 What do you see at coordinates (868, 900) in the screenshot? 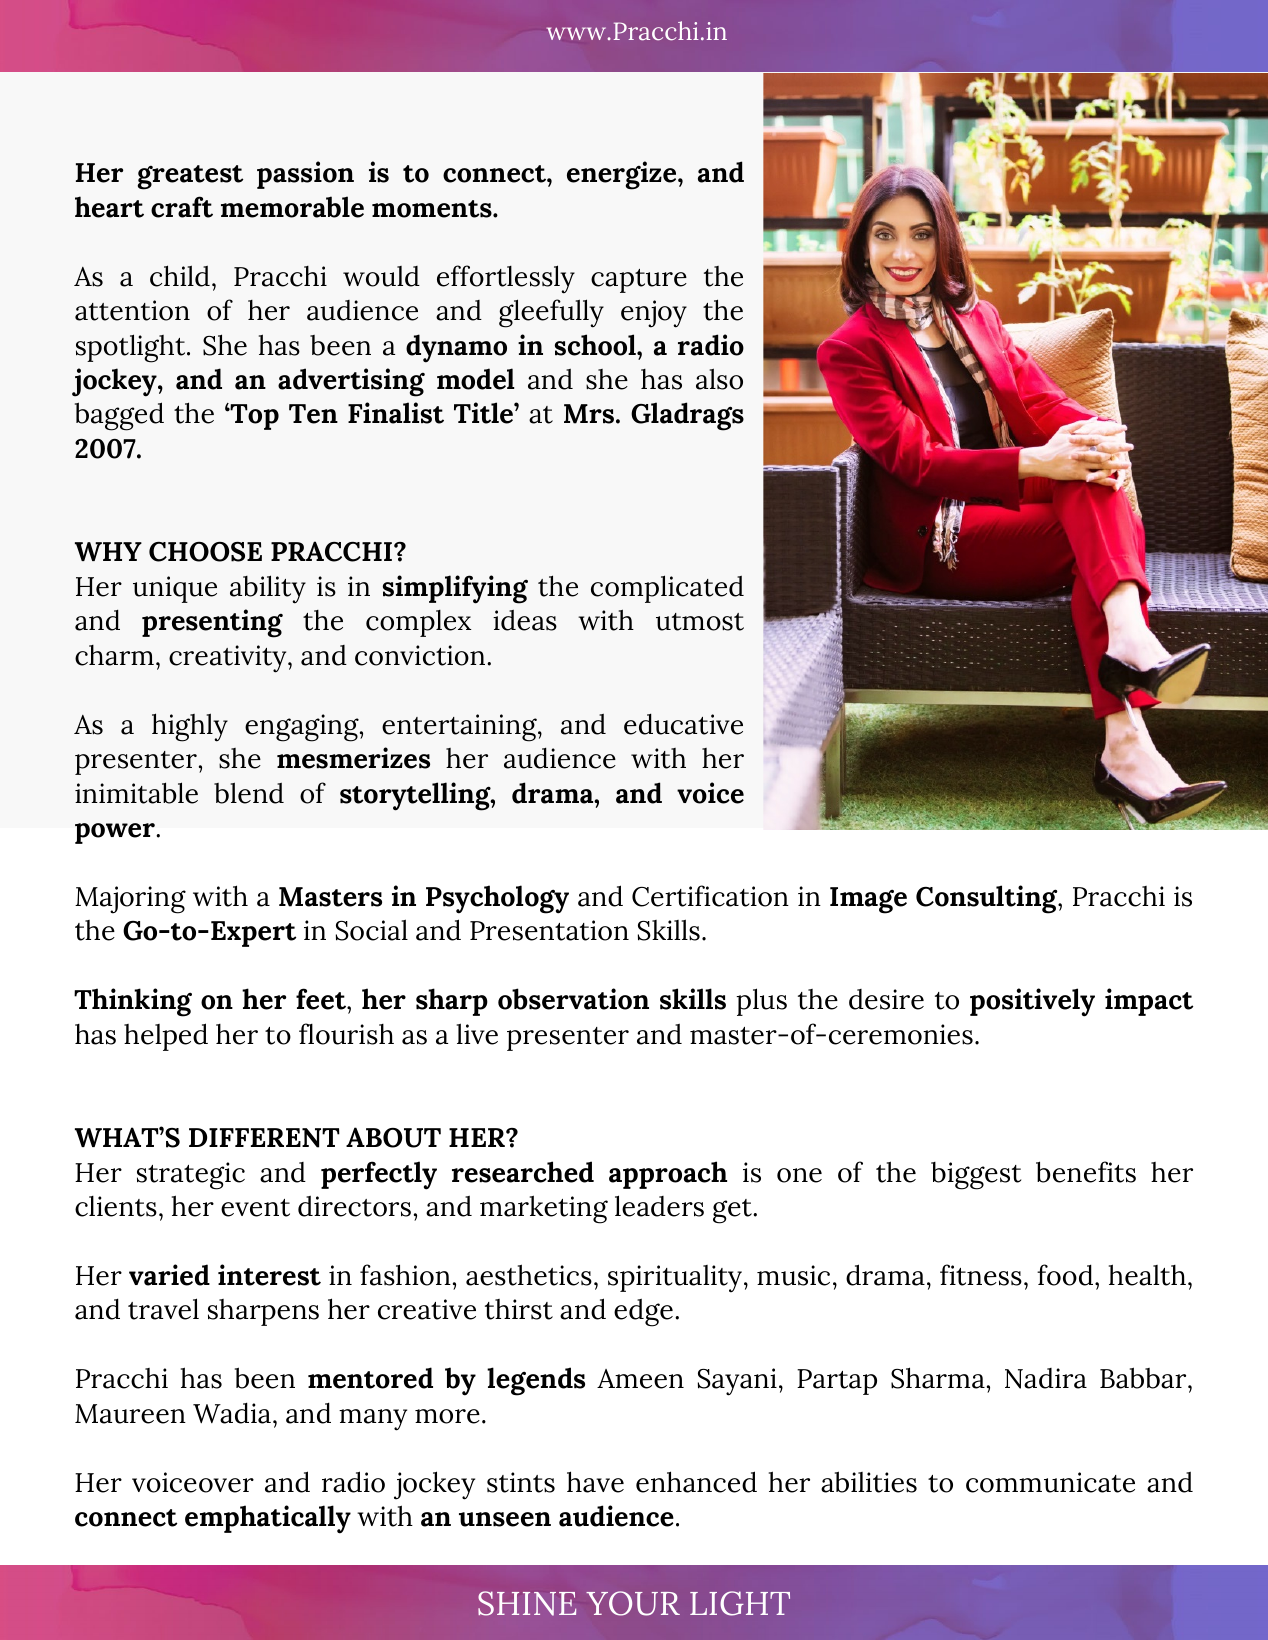
I see `Image` at bounding box center [868, 900].
